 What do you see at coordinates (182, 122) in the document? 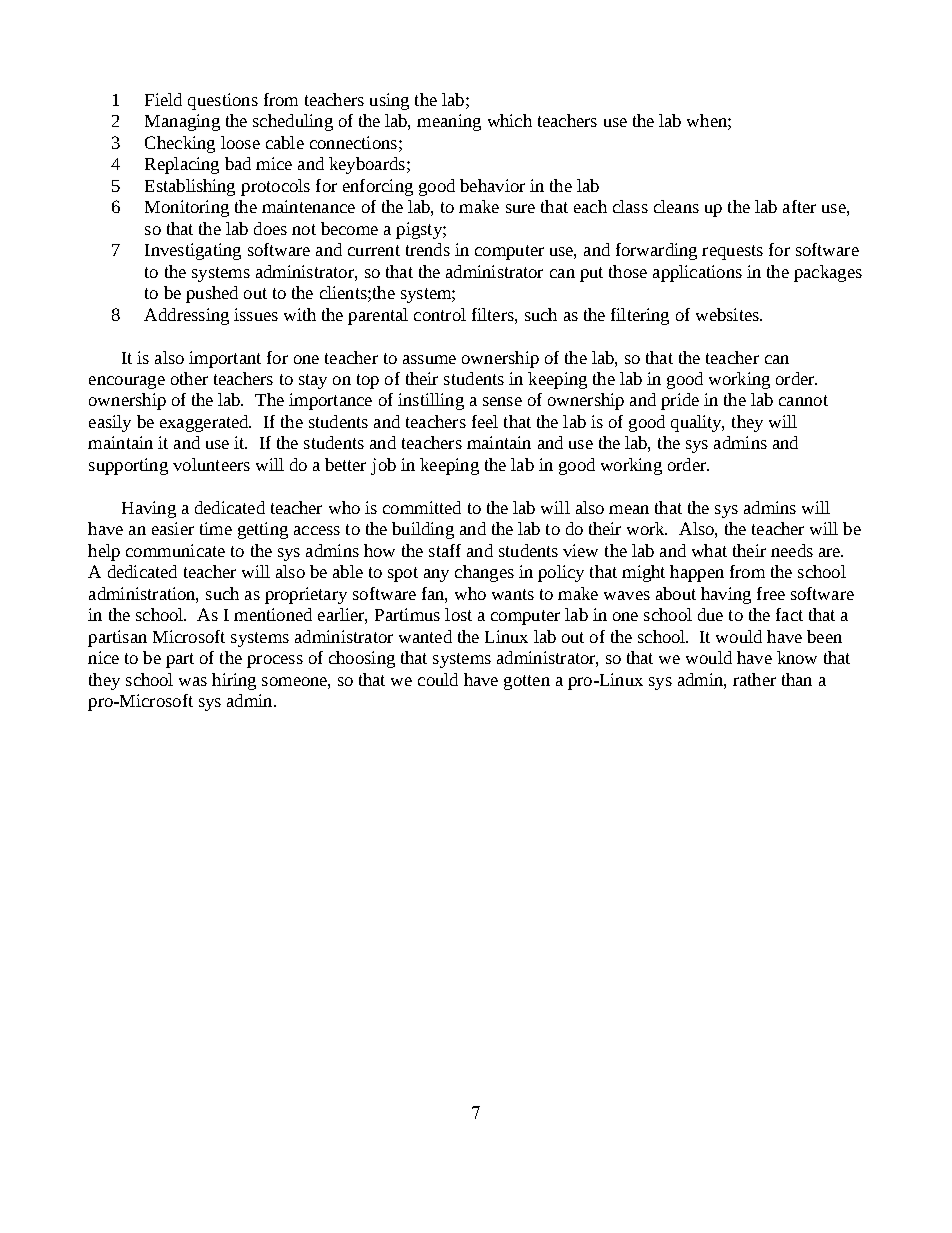
I see `Managing` at bounding box center [182, 122].
